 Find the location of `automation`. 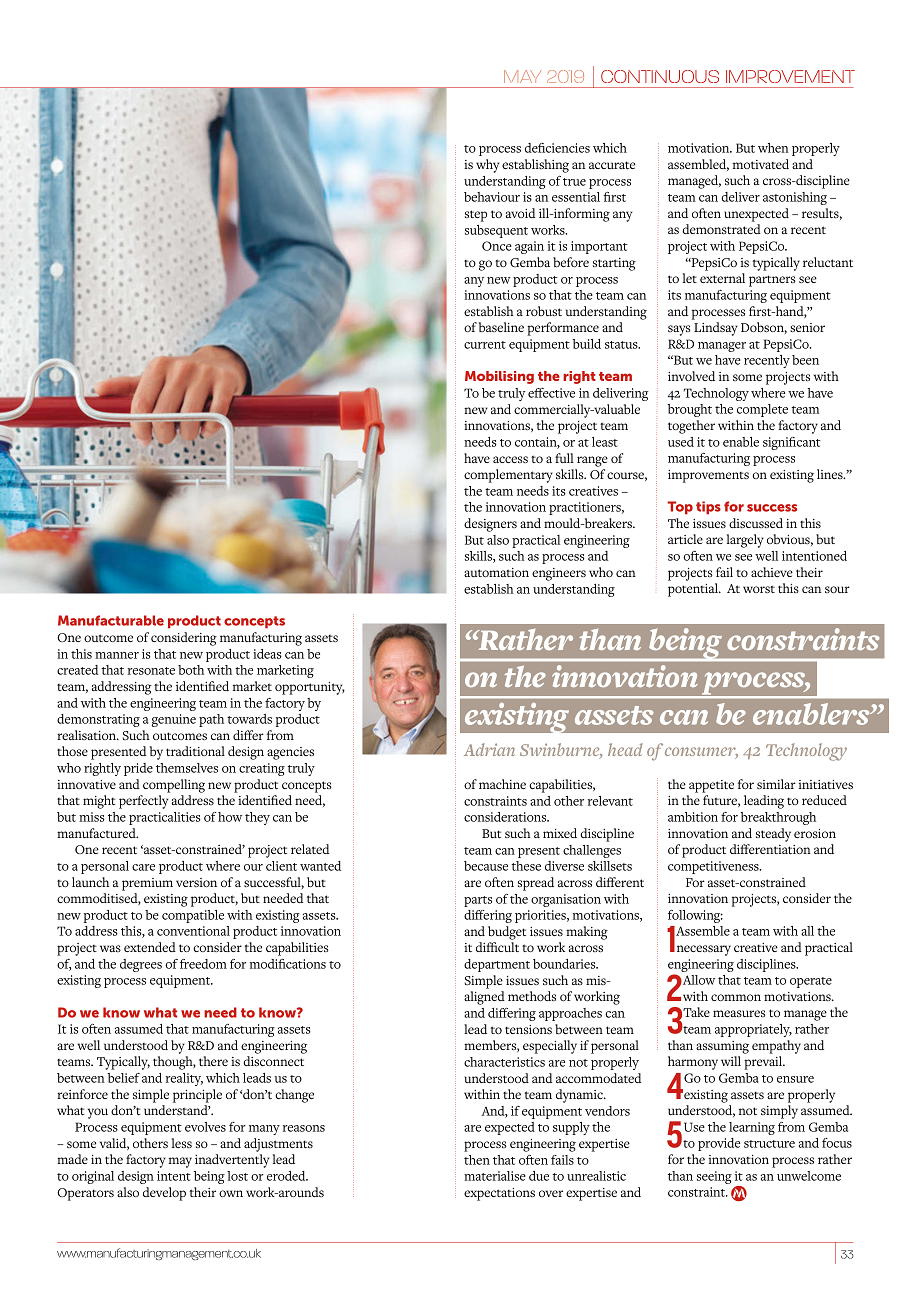

automation is located at coordinates (496, 572).
